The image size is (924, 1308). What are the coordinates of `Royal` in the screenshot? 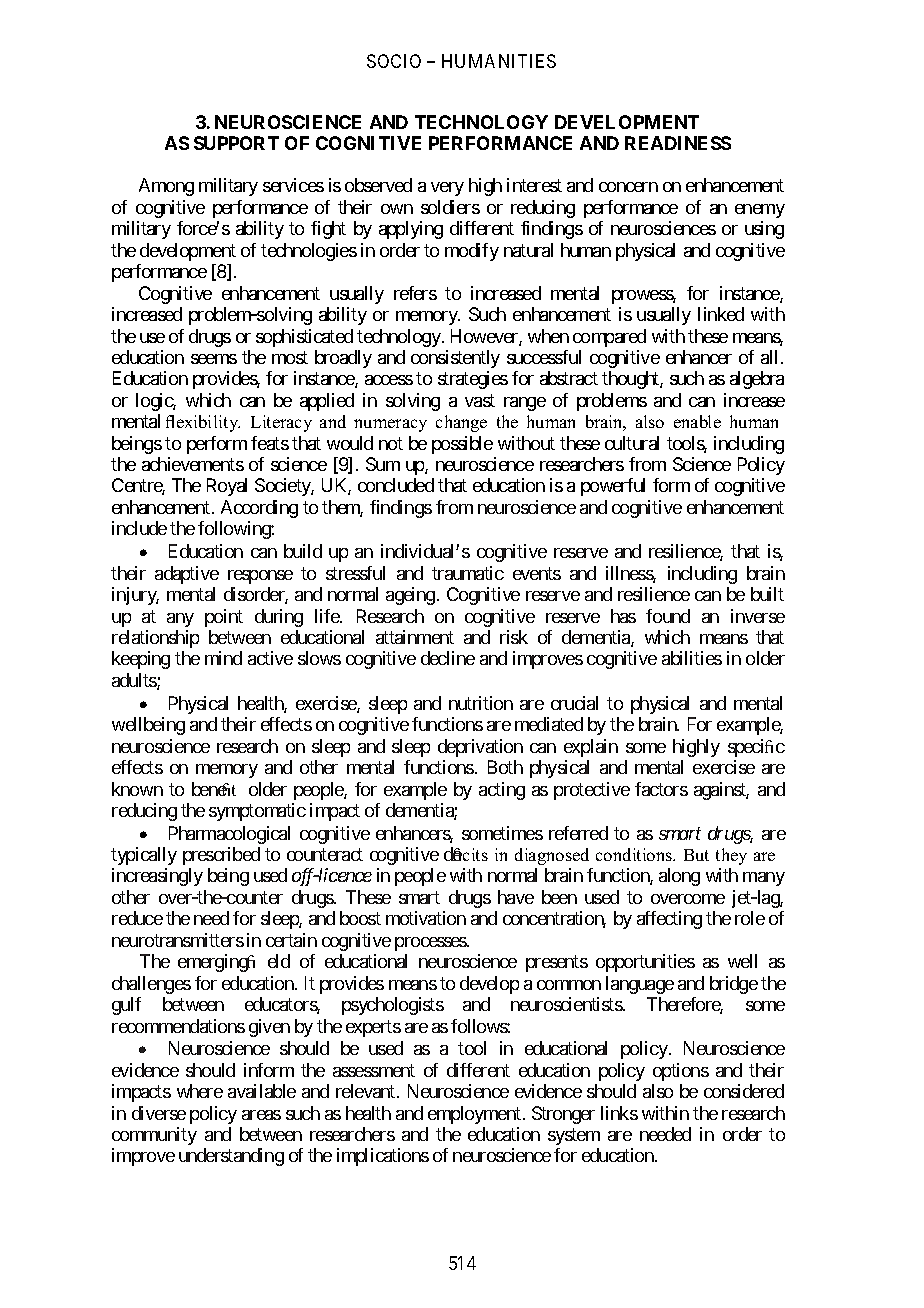 It's located at (227, 487).
